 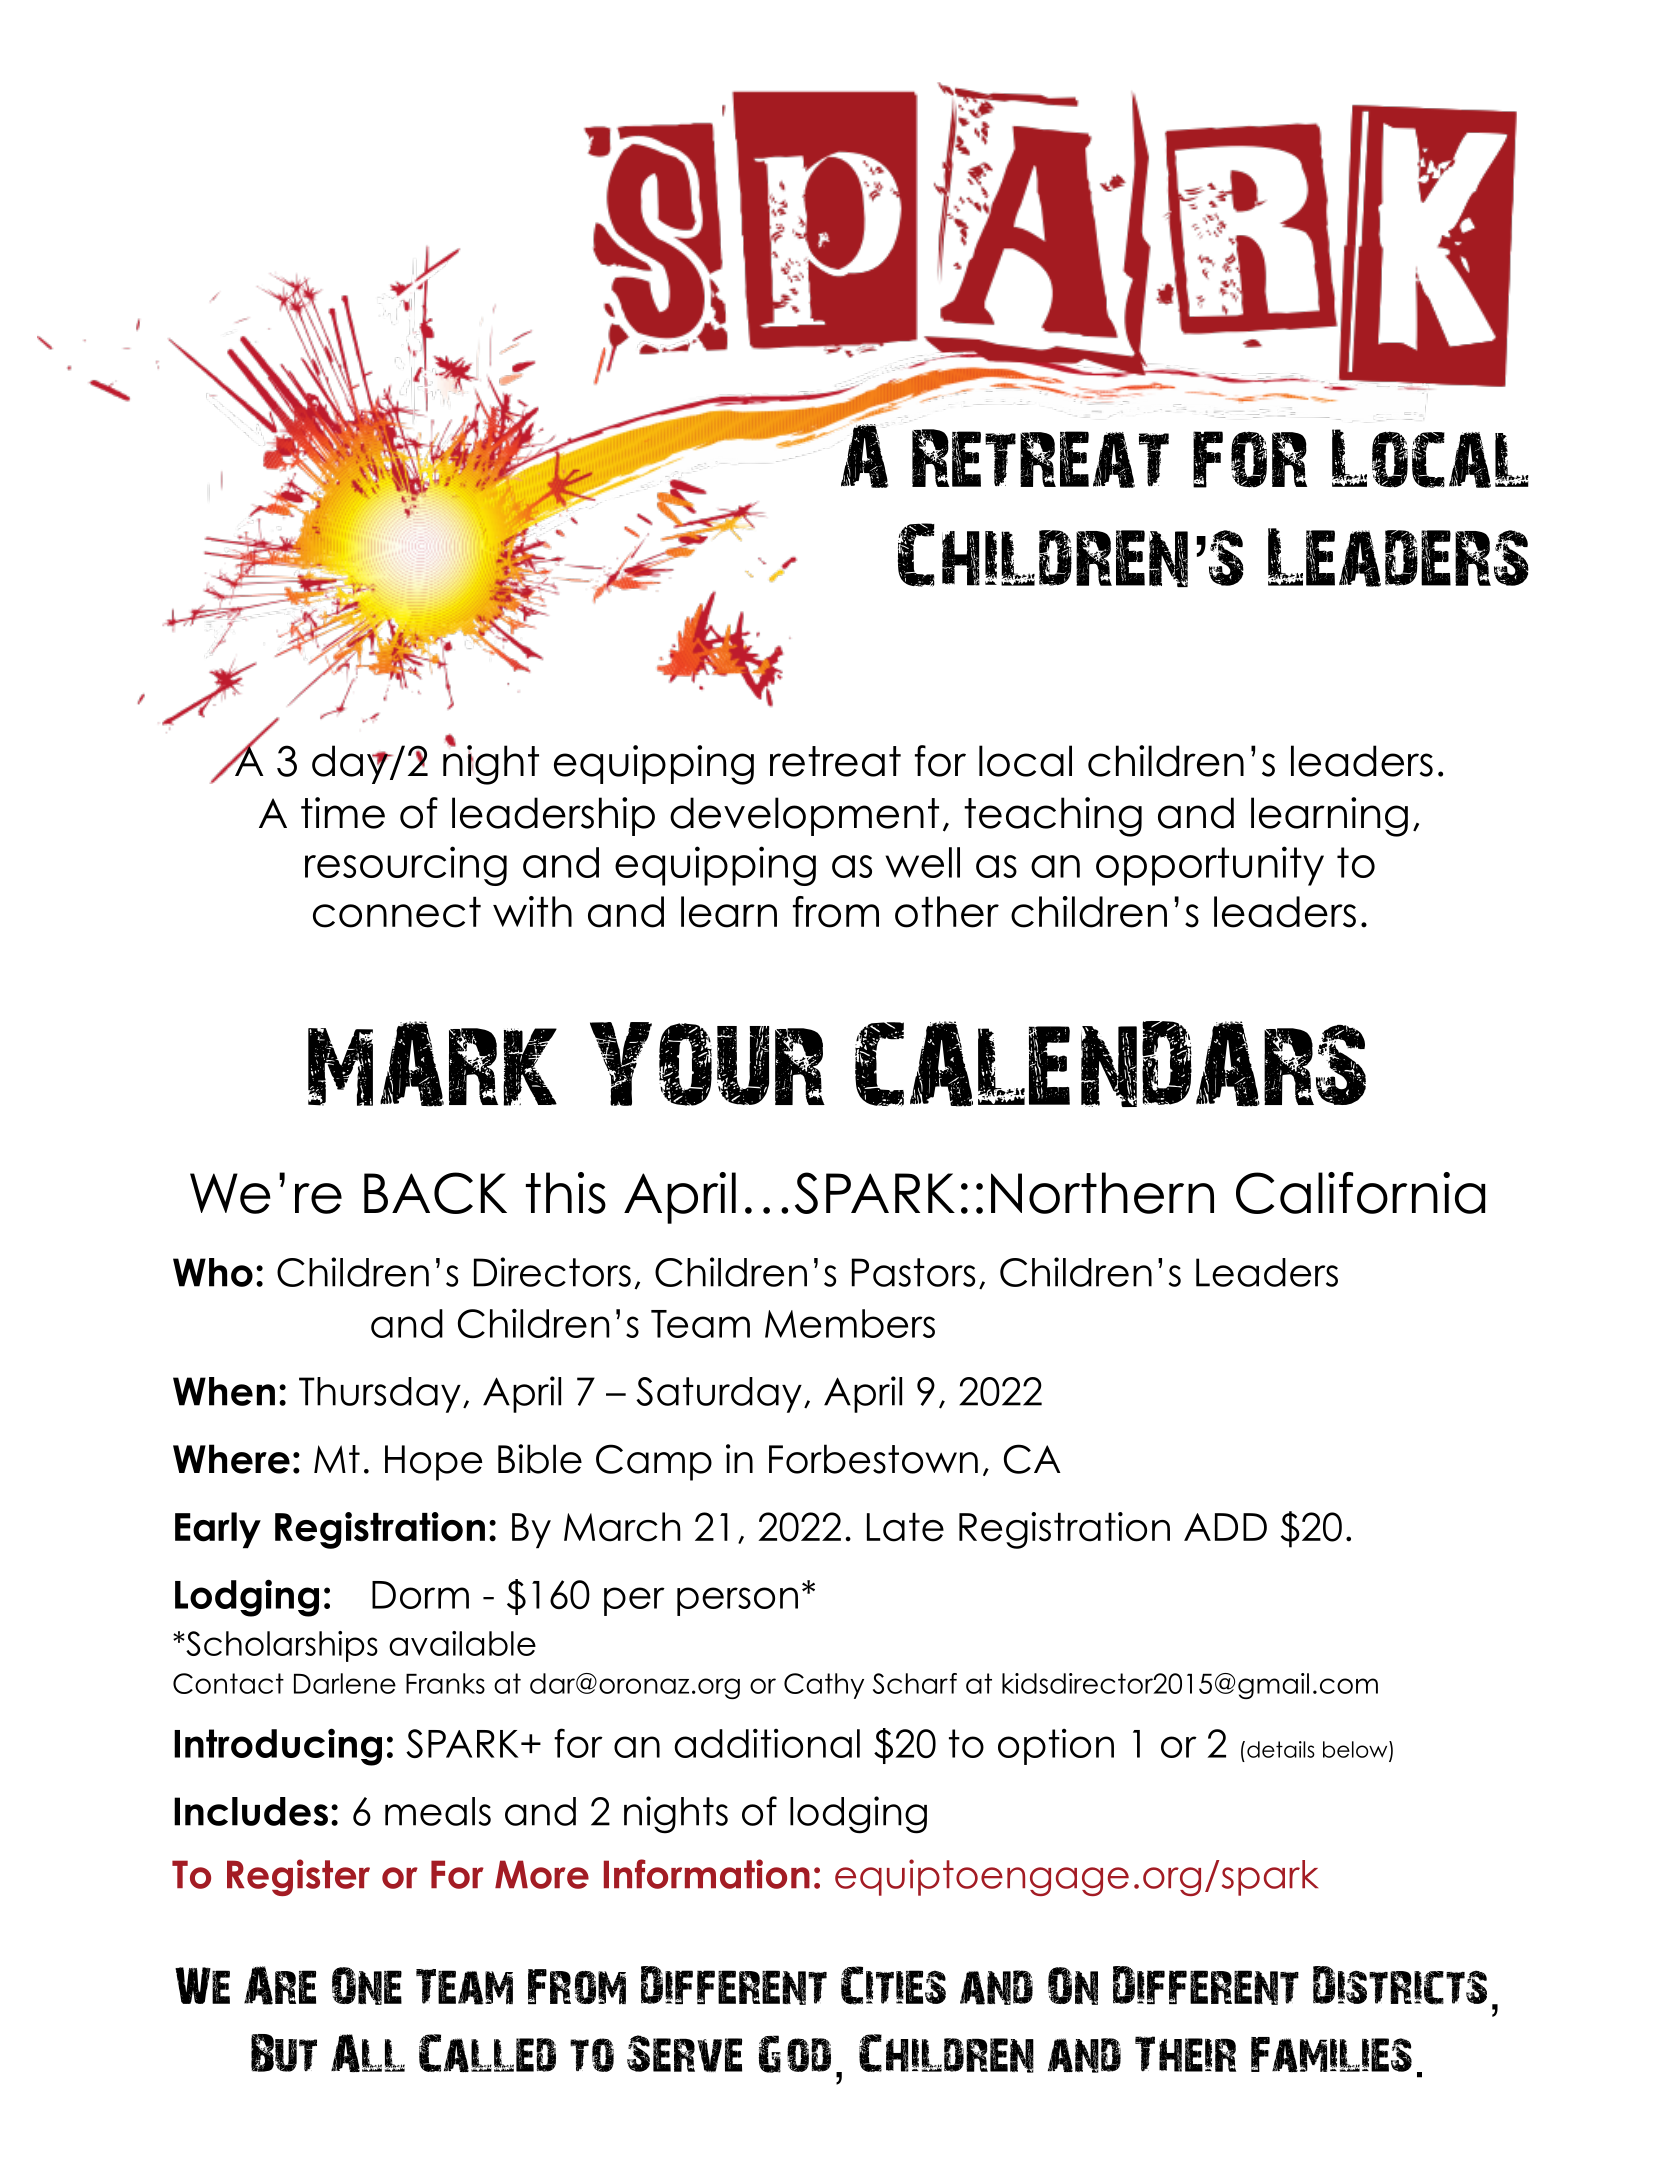 What do you see at coordinates (1210, 866) in the screenshot?
I see `opportunity` at bounding box center [1210, 866].
